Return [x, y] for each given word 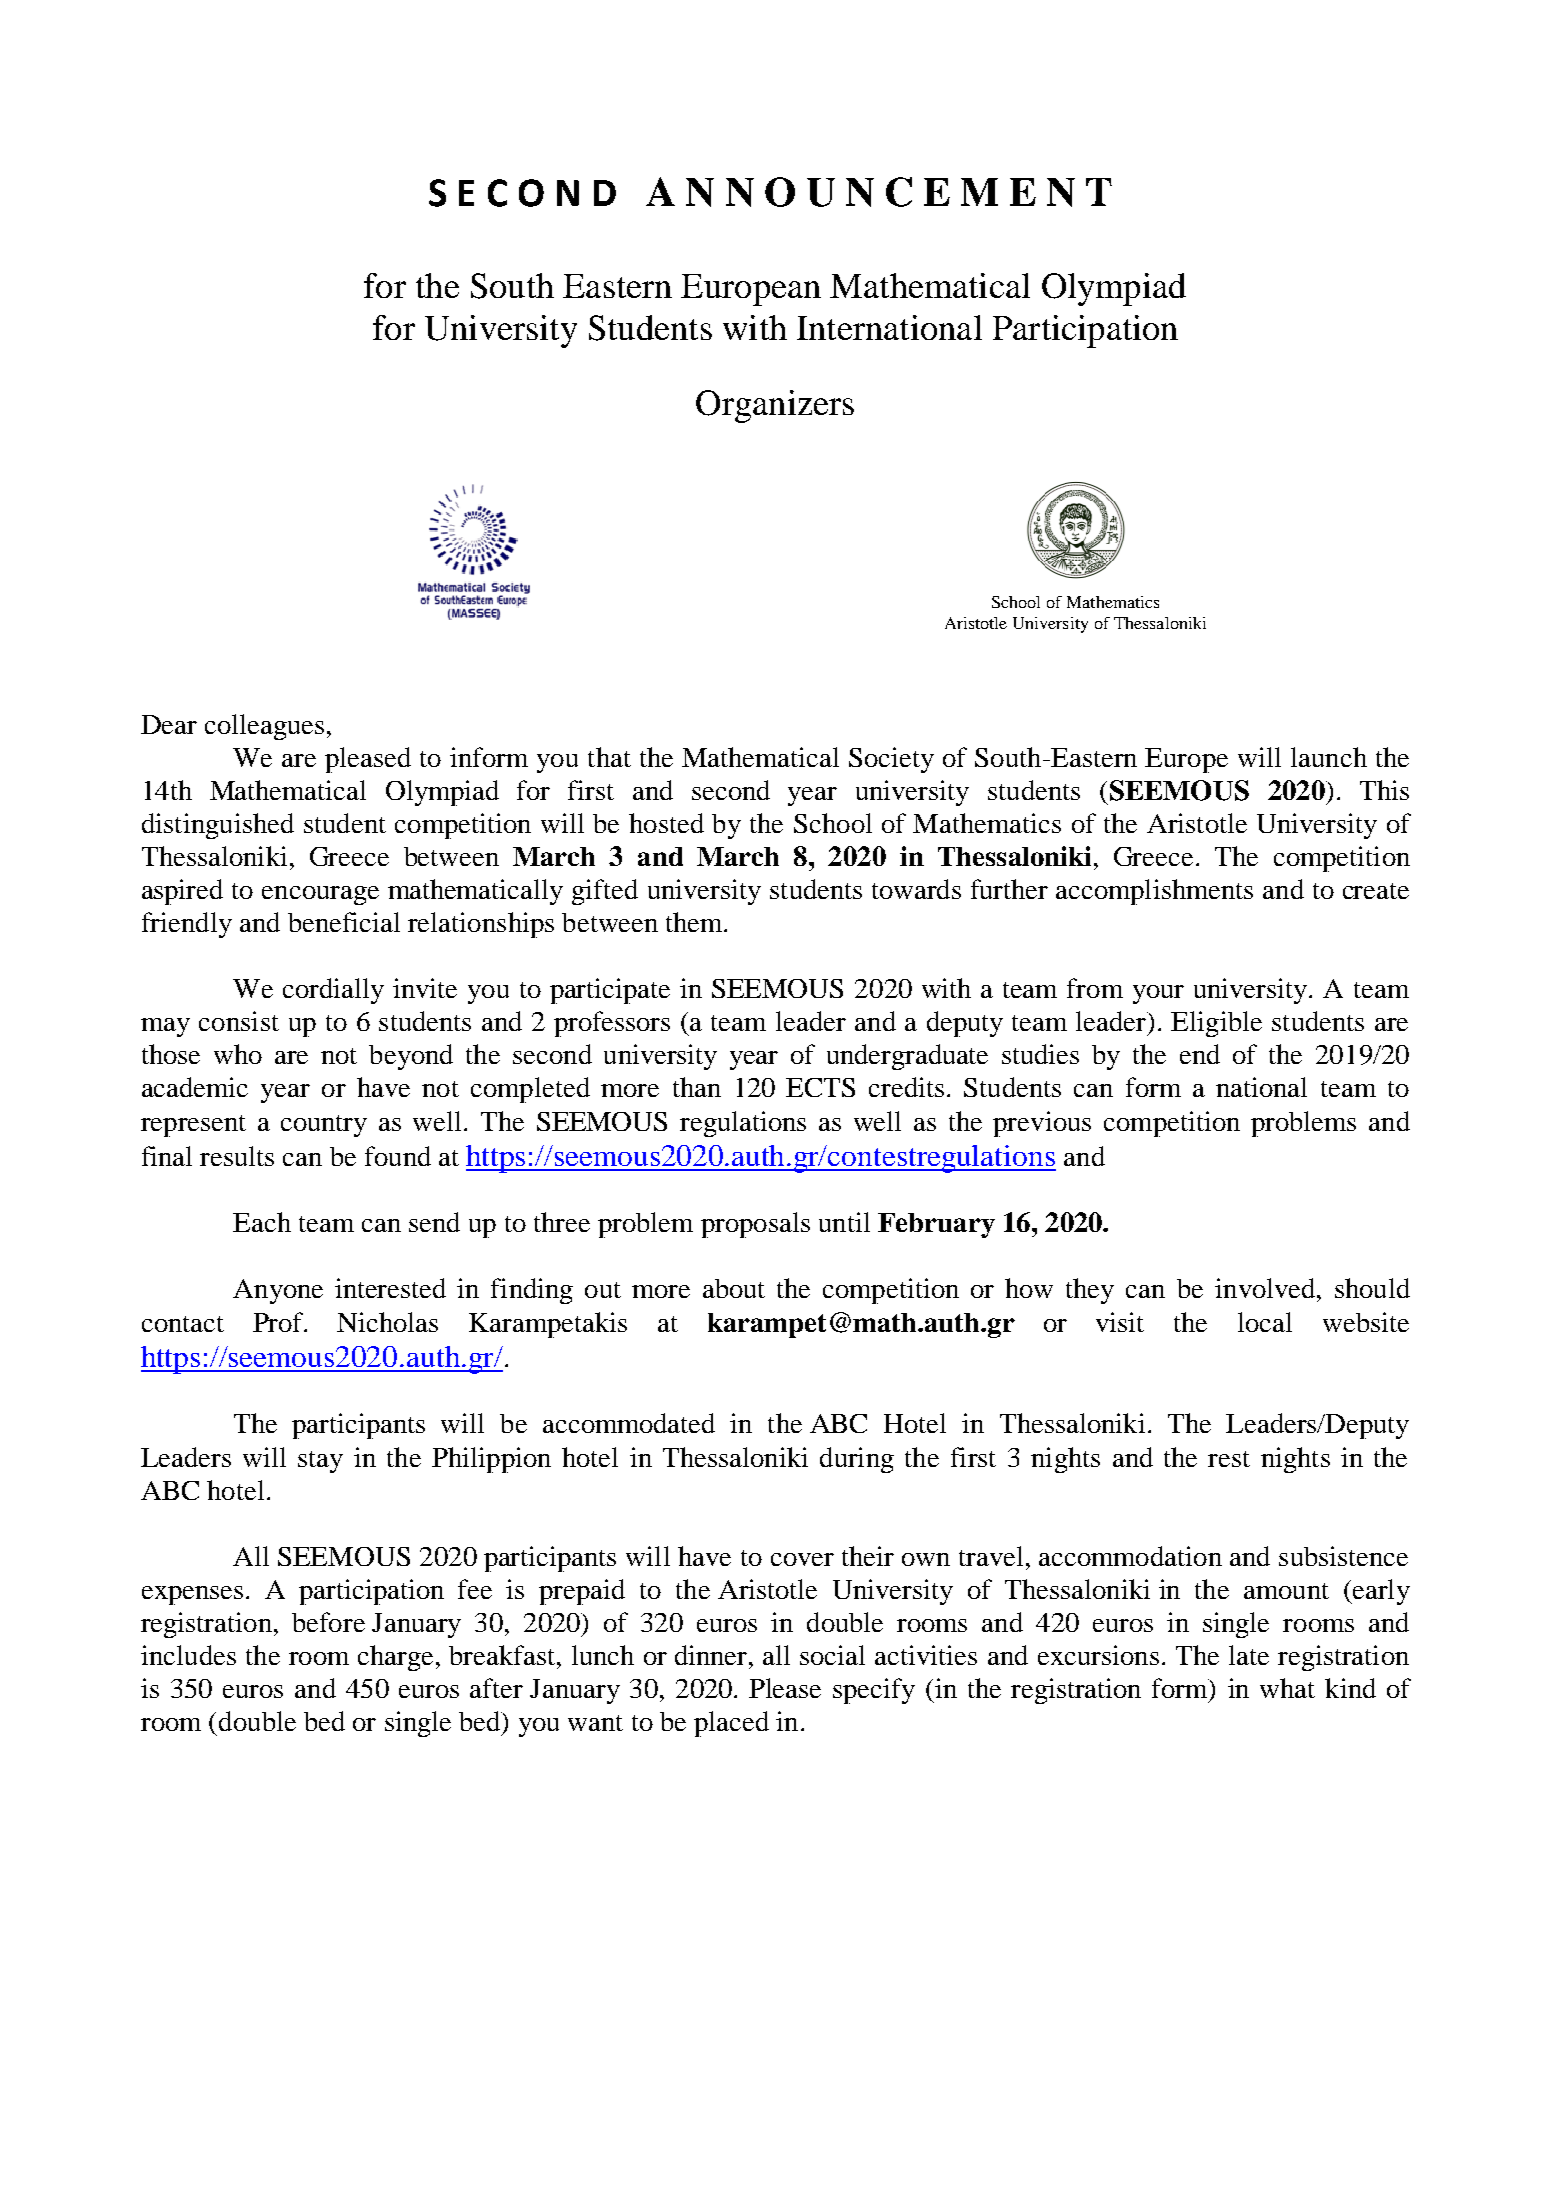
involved [1266, 1288]
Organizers [775, 406]
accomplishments [1154, 892]
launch [1329, 757]
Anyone [278, 1291]
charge [395, 1658]
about [734, 1288]
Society [891, 760]
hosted [666, 823]
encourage [320, 895]
